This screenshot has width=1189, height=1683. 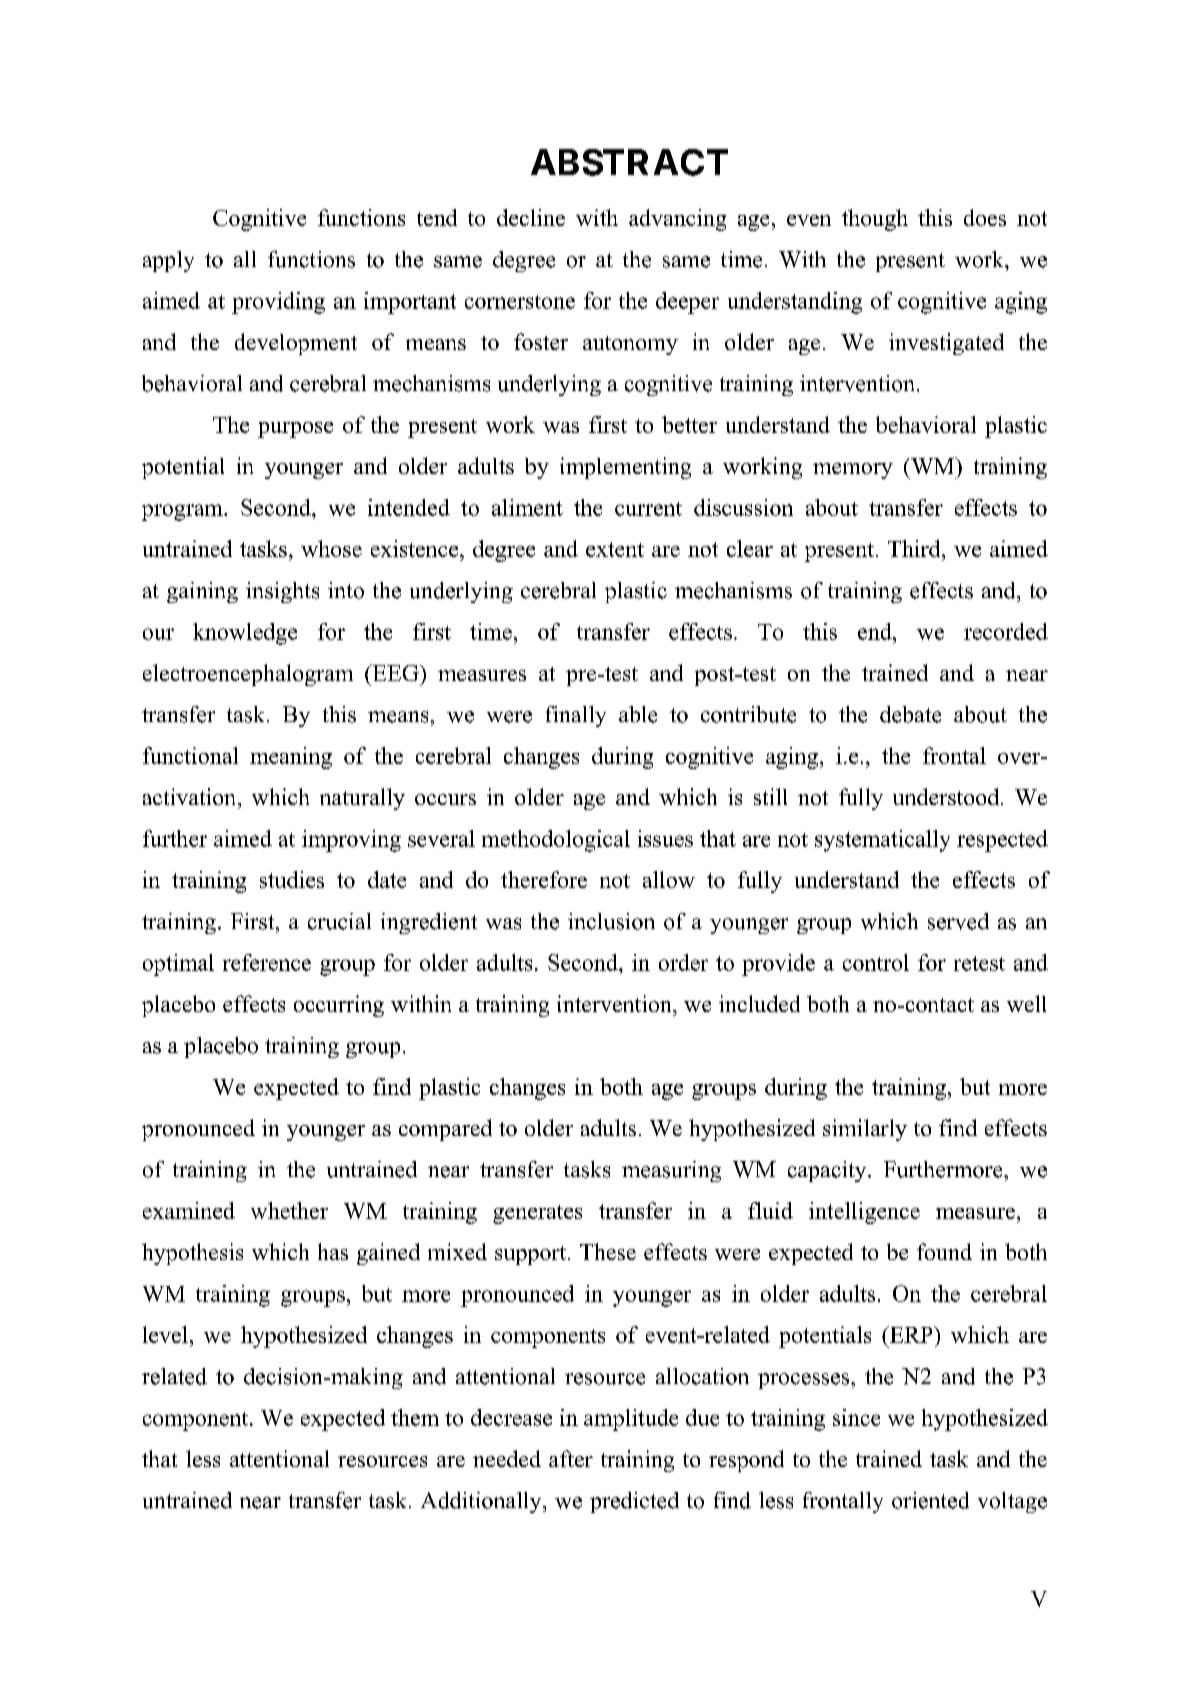 I want to click on them, so click(x=415, y=1417).
